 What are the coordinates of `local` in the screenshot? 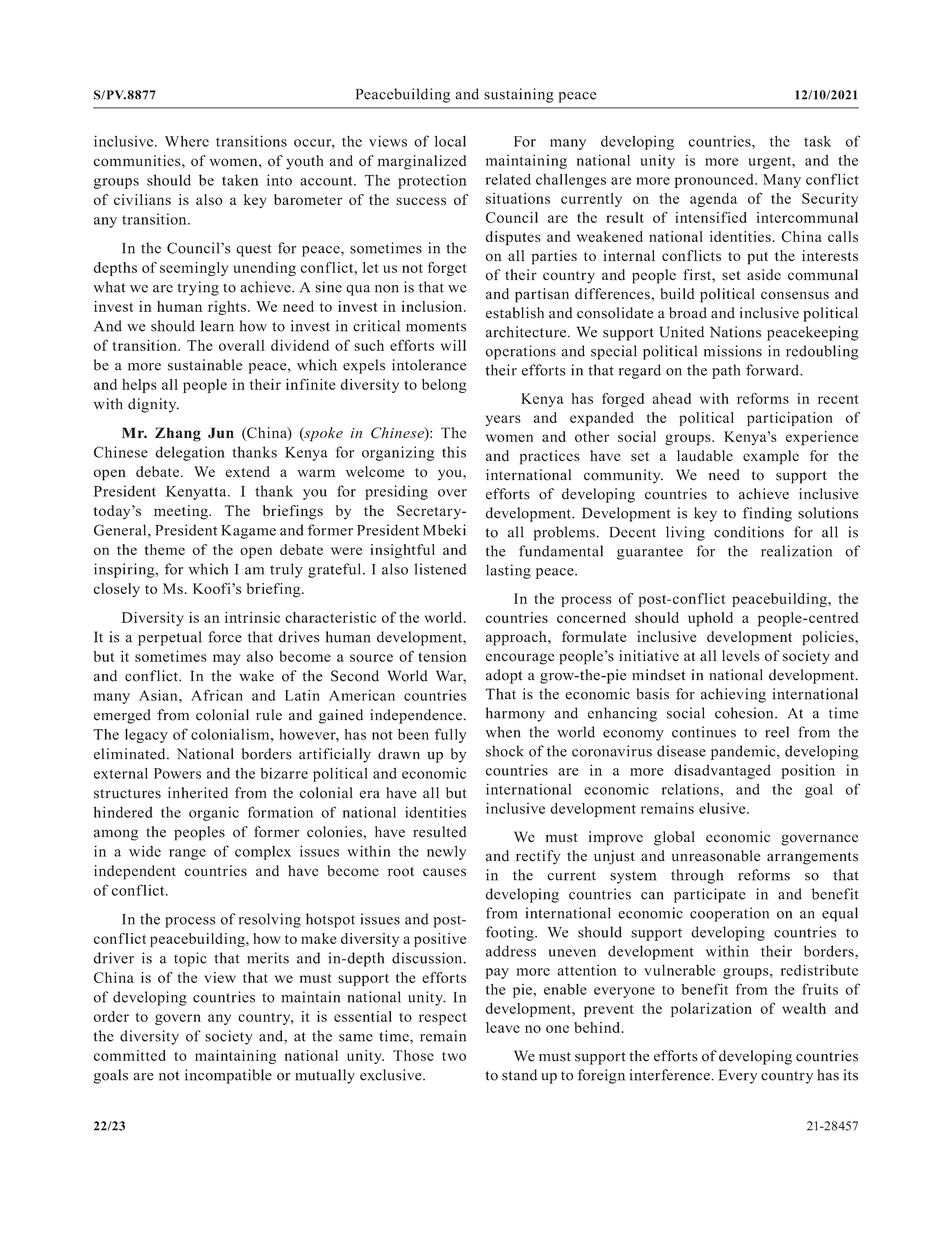 It's located at (450, 141).
